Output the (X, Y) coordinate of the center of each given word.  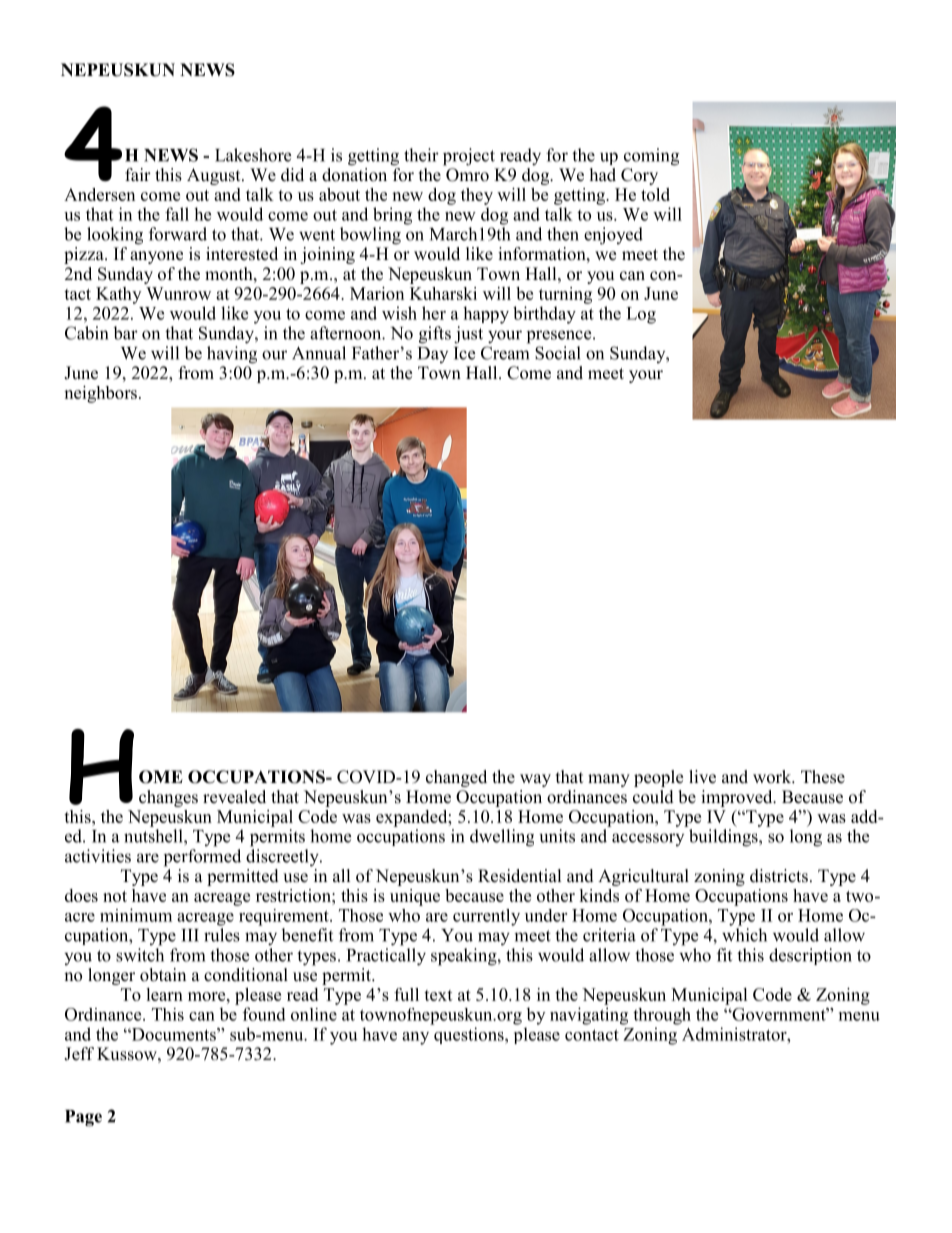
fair (138, 174)
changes (168, 798)
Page (83, 1118)
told (655, 194)
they (477, 196)
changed (456, 778)
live (702, 777)
